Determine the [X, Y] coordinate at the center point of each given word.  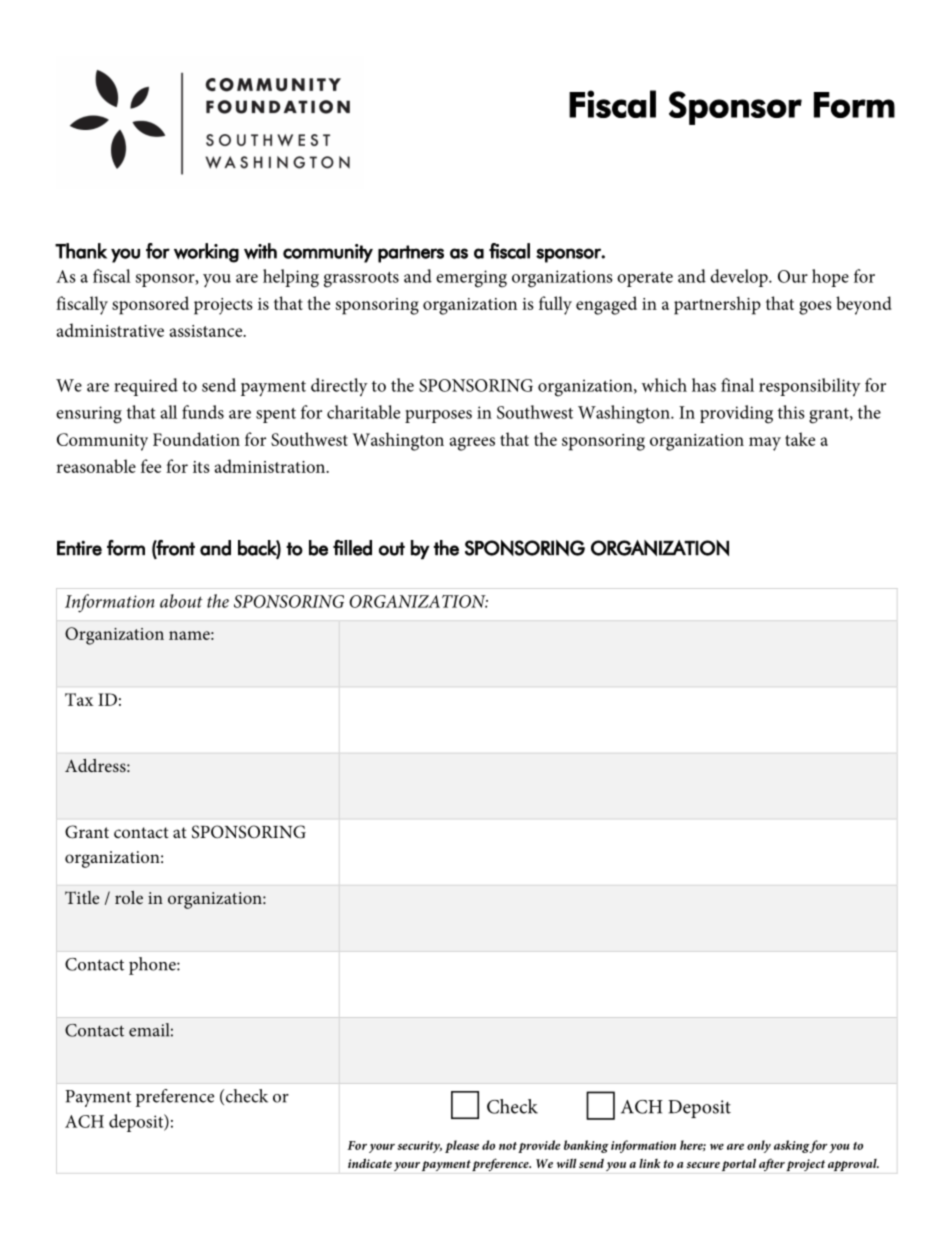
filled [352, 548]
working [206, 253]
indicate [370, 1163]
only [759, 1146]
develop [740, 278]
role [129, 897]
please [462, 1146]
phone [153, 966]
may [765, 444]
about [181, 601]
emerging [471, 279]
